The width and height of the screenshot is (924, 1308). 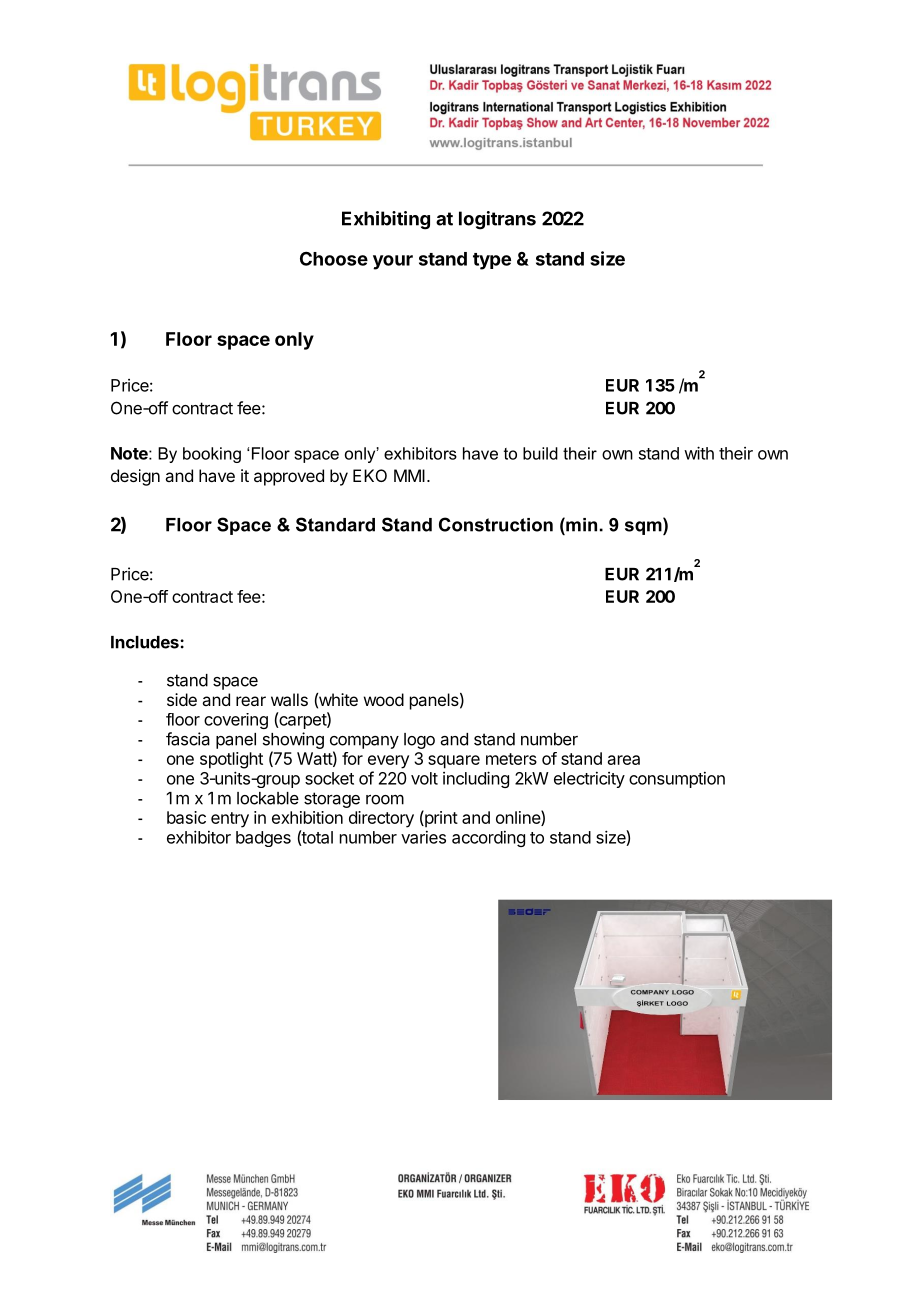 What do you see at coordinates (580, 524) in the screenshot?
I see `min` at bounding box center [580, 524].
